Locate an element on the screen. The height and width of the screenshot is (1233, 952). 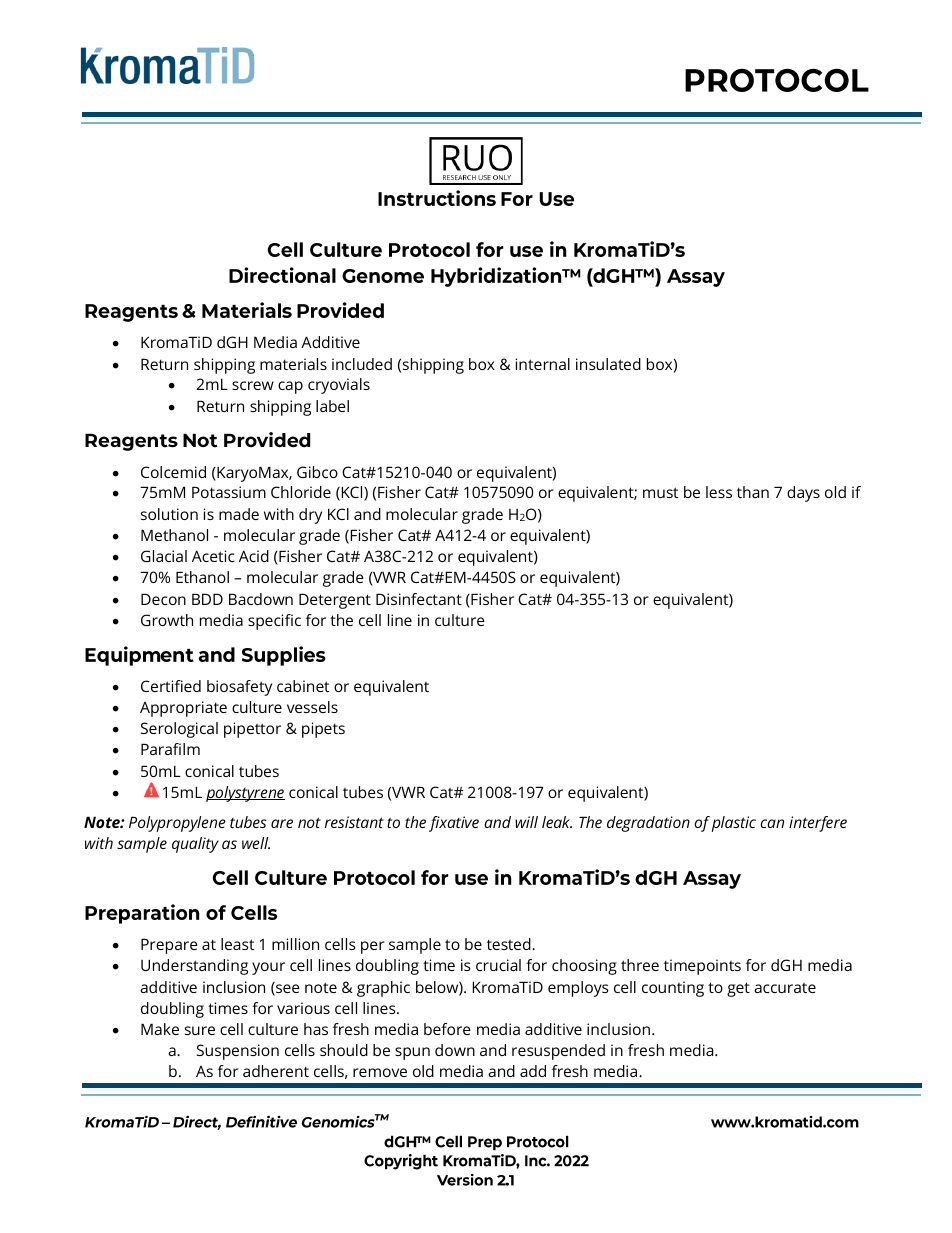
before is located at coordinates (447, 1029).
